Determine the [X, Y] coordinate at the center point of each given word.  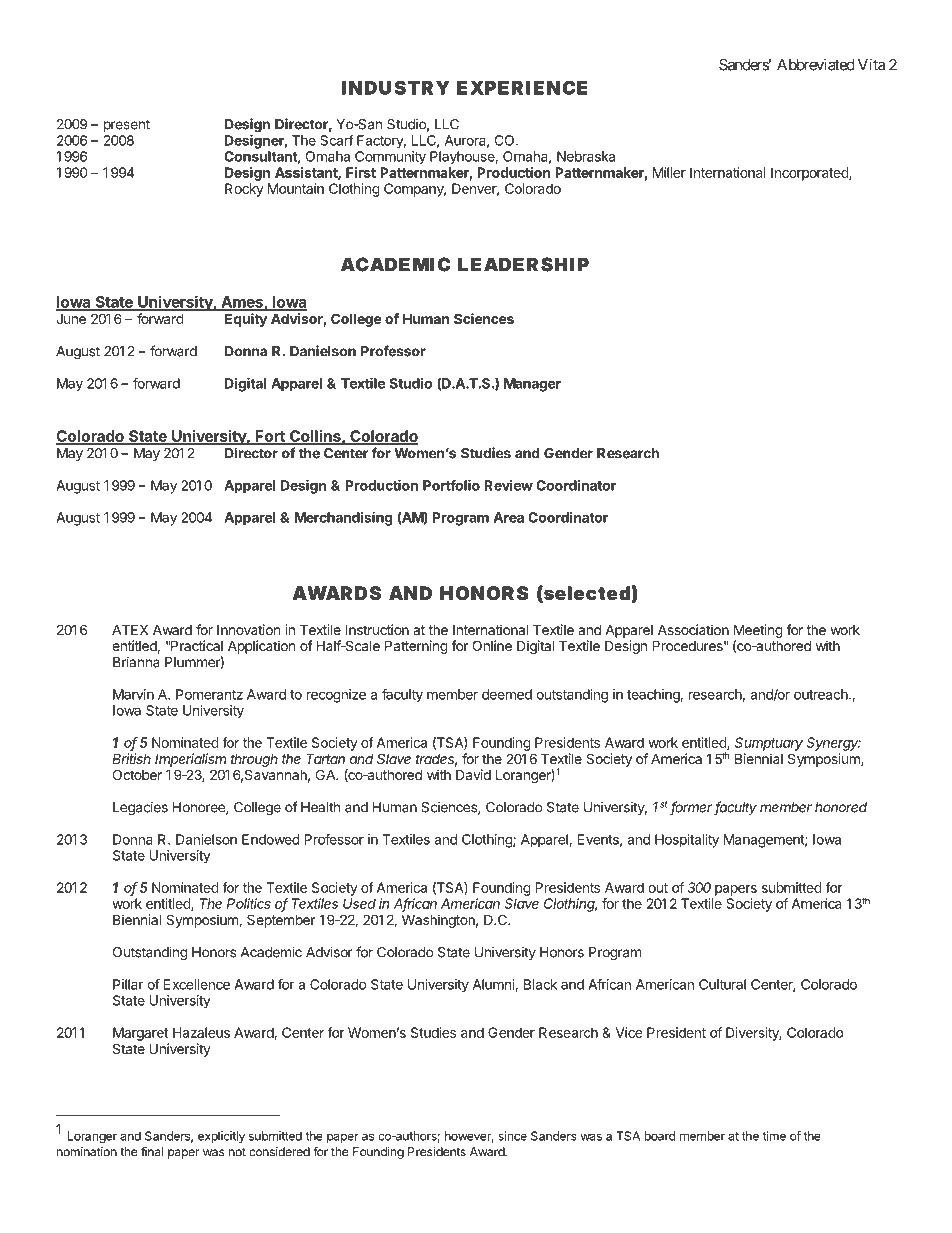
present [127, 125]
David [473, 774]
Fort [270, 437]
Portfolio [451, 485]
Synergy [833, 744]
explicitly [221, 1137]
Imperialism [190, 760]
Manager [532, 385]
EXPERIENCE [522, 87]
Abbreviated [816, 64]
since [512, 1136]
